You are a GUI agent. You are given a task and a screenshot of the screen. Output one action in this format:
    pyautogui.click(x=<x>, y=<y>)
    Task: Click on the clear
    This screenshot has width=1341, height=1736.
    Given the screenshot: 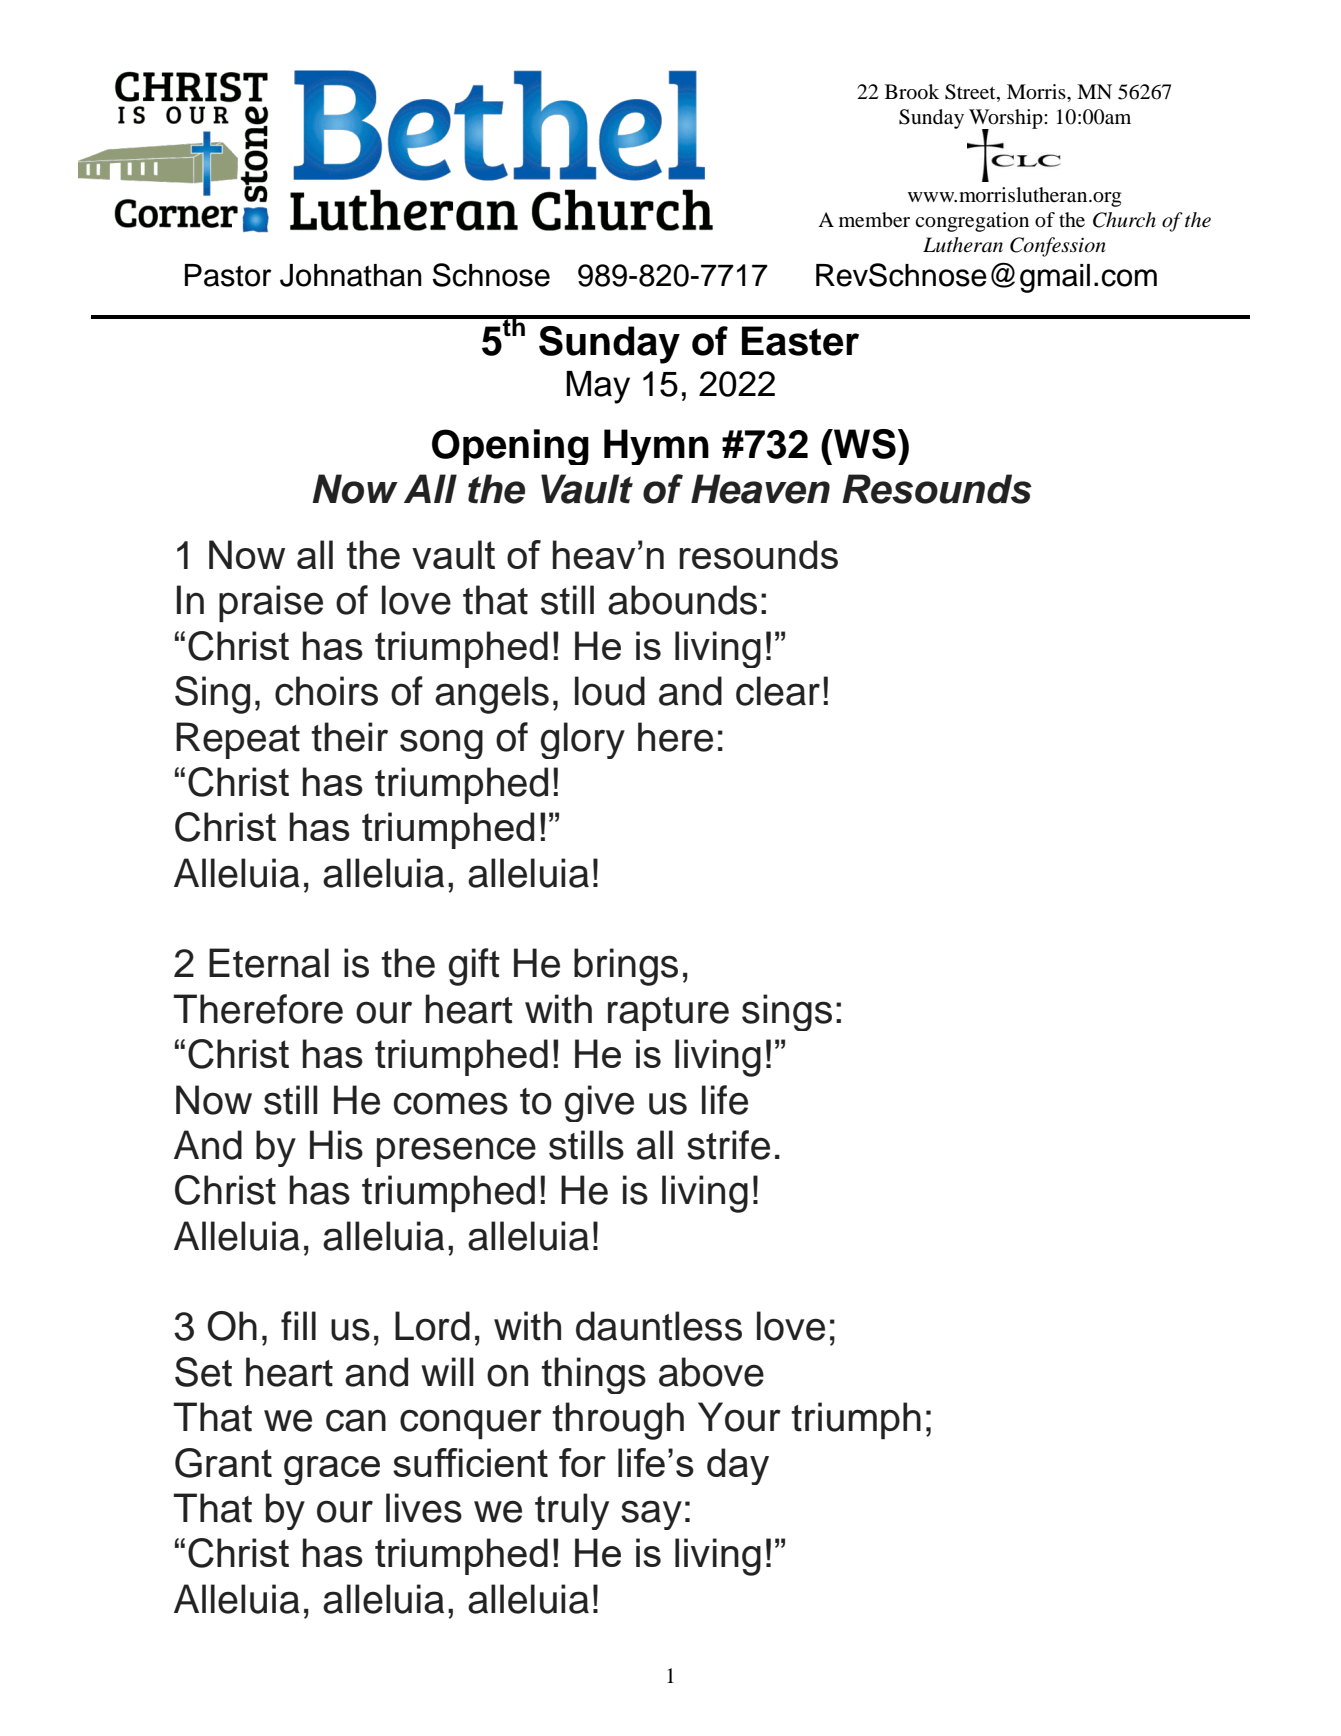 What is the action you would take?
    pyautogui.click(x=778, y=691)
